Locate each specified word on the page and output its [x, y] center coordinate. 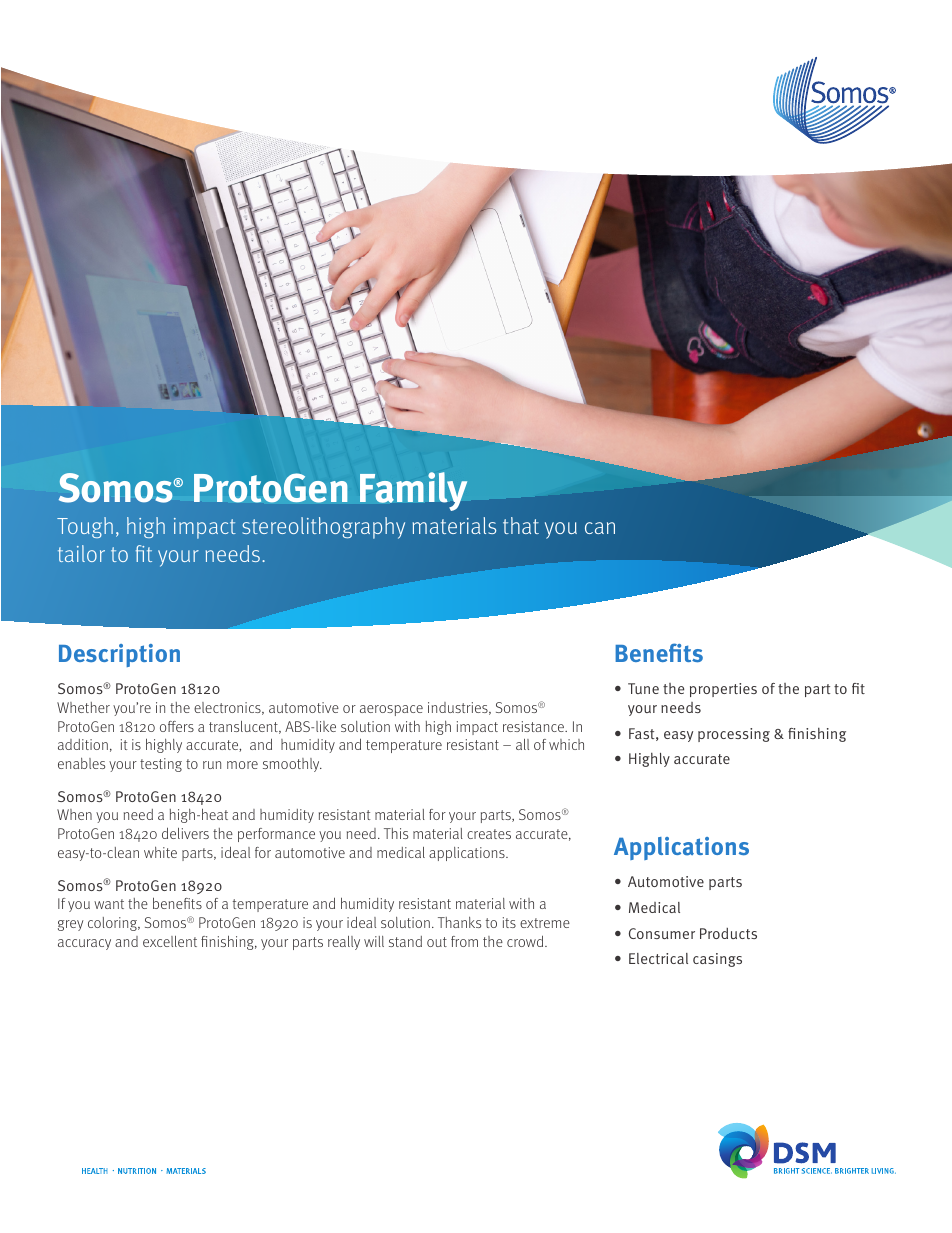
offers [177, 726]
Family [414, 491]
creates [489, 834]
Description [119, 655]
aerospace [391, 710]
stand [405, 941]
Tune [643, 688]
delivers [185, 833]
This [396, 833]
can [600, 528]
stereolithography [323, 528]
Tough [85, 527]
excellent [170, 941]
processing [734, 735]
